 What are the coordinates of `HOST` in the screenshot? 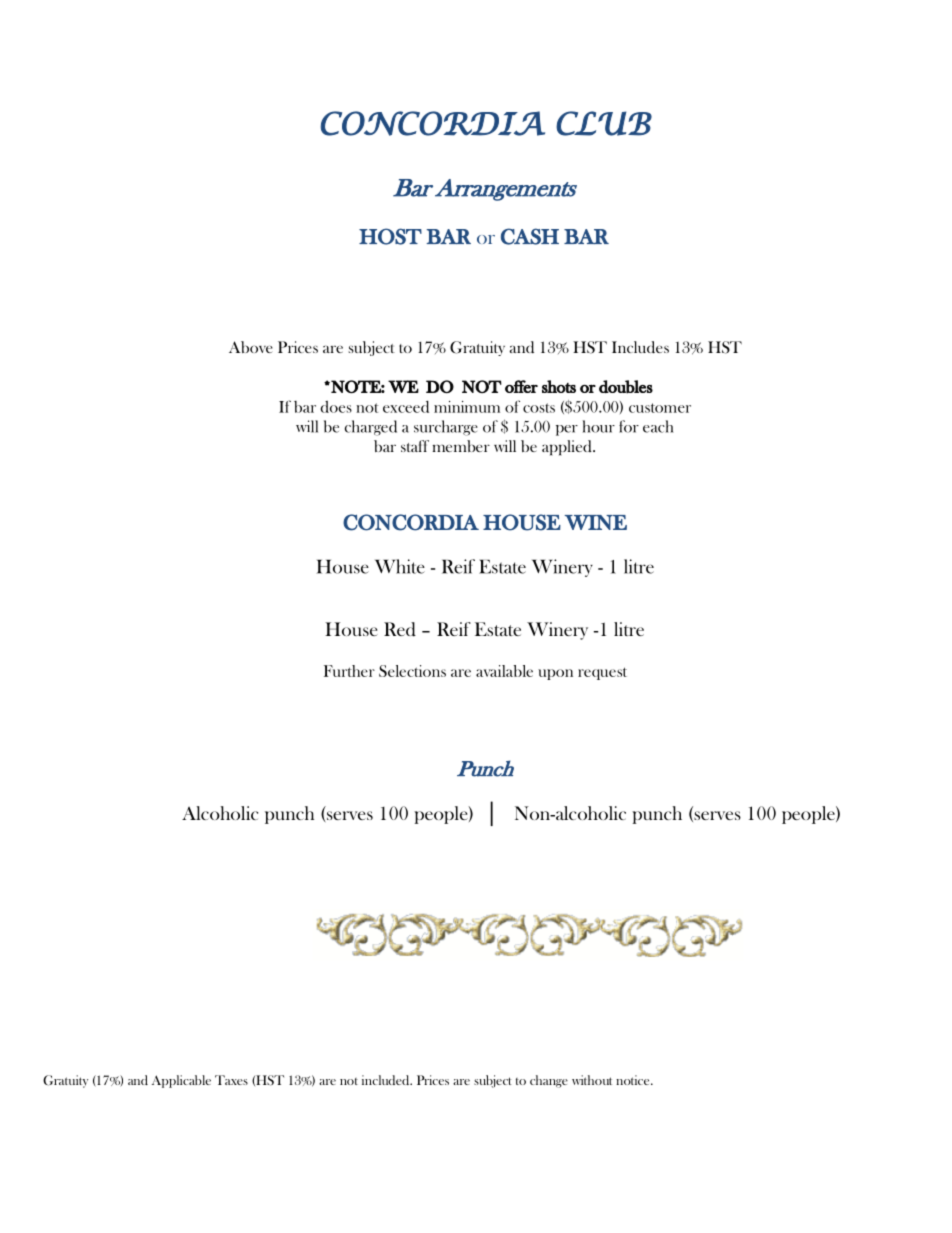 It's located at (390, 236).
